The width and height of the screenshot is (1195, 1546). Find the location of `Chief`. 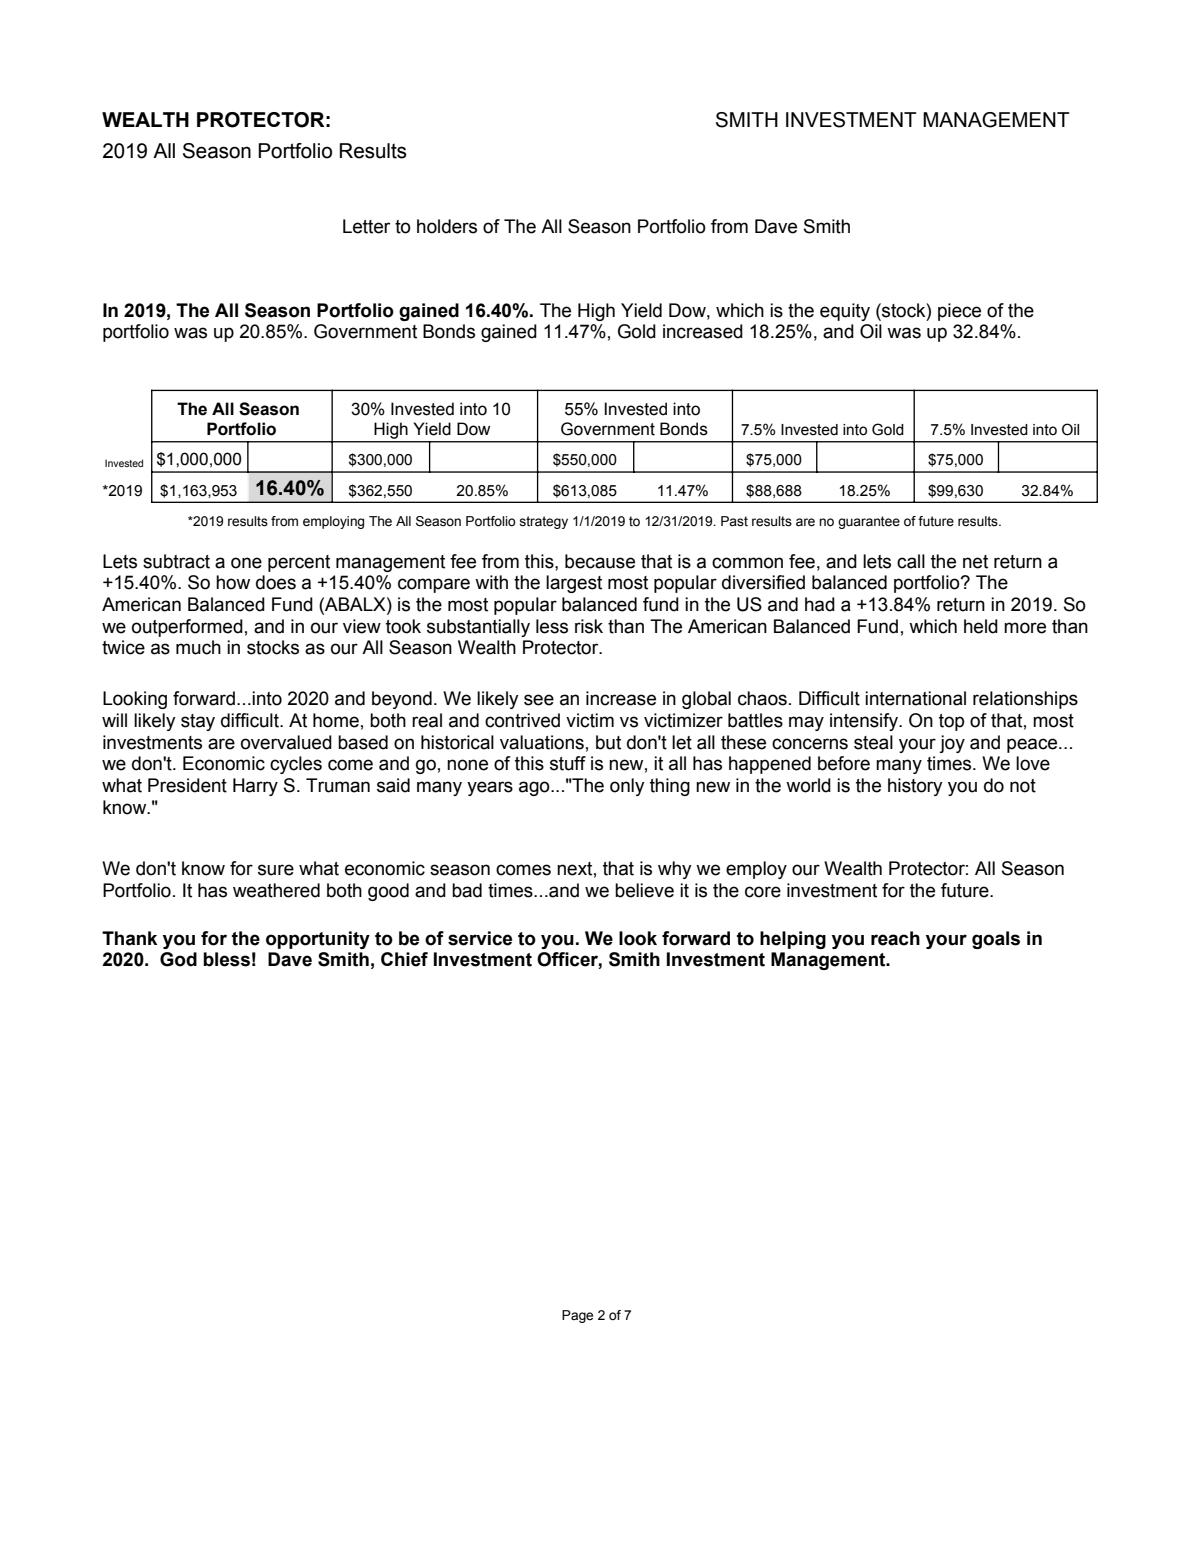

Chief is located at coordinates (404, 959).
